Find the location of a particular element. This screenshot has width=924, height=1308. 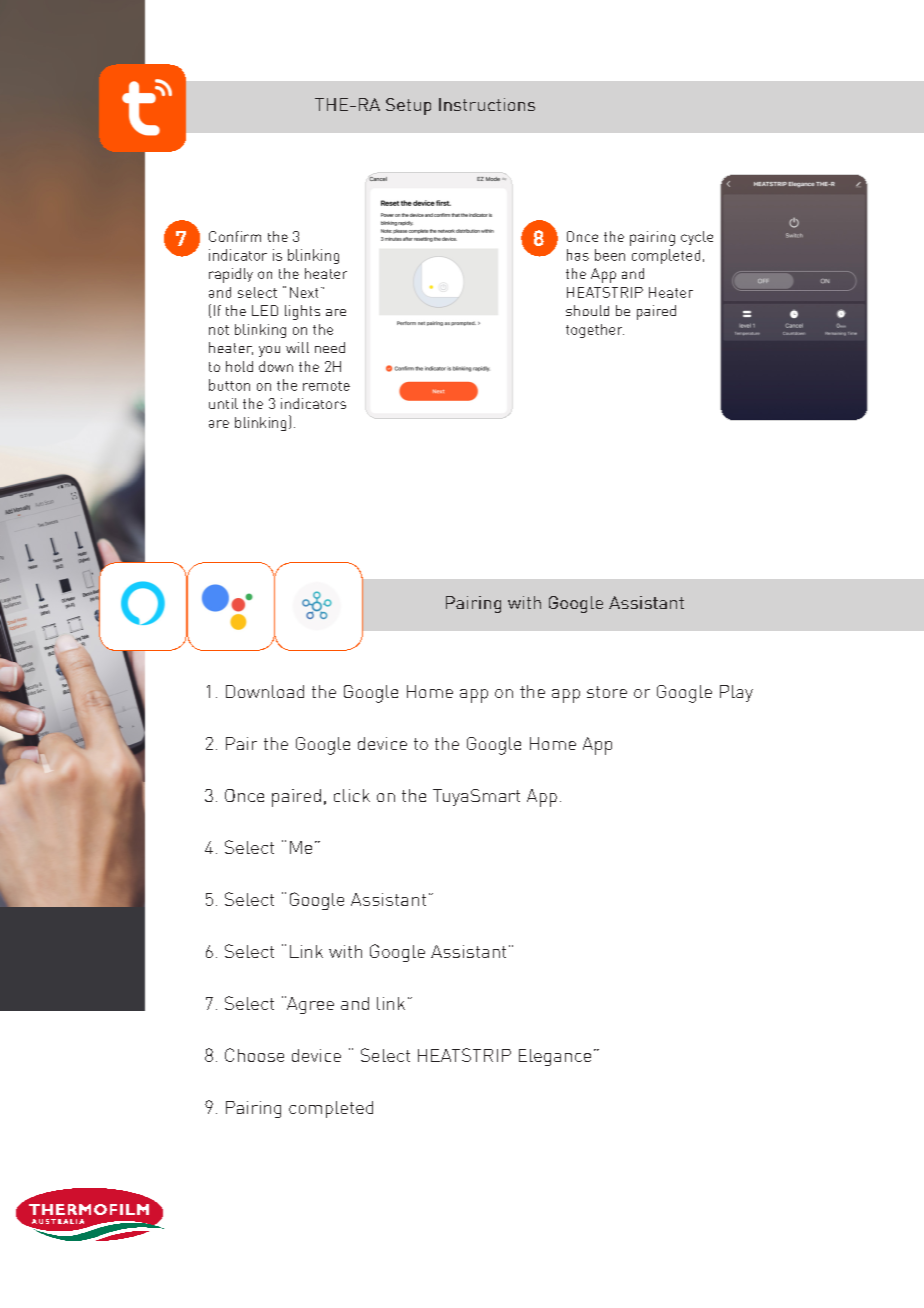

should is located at coordinates (587, 310).
